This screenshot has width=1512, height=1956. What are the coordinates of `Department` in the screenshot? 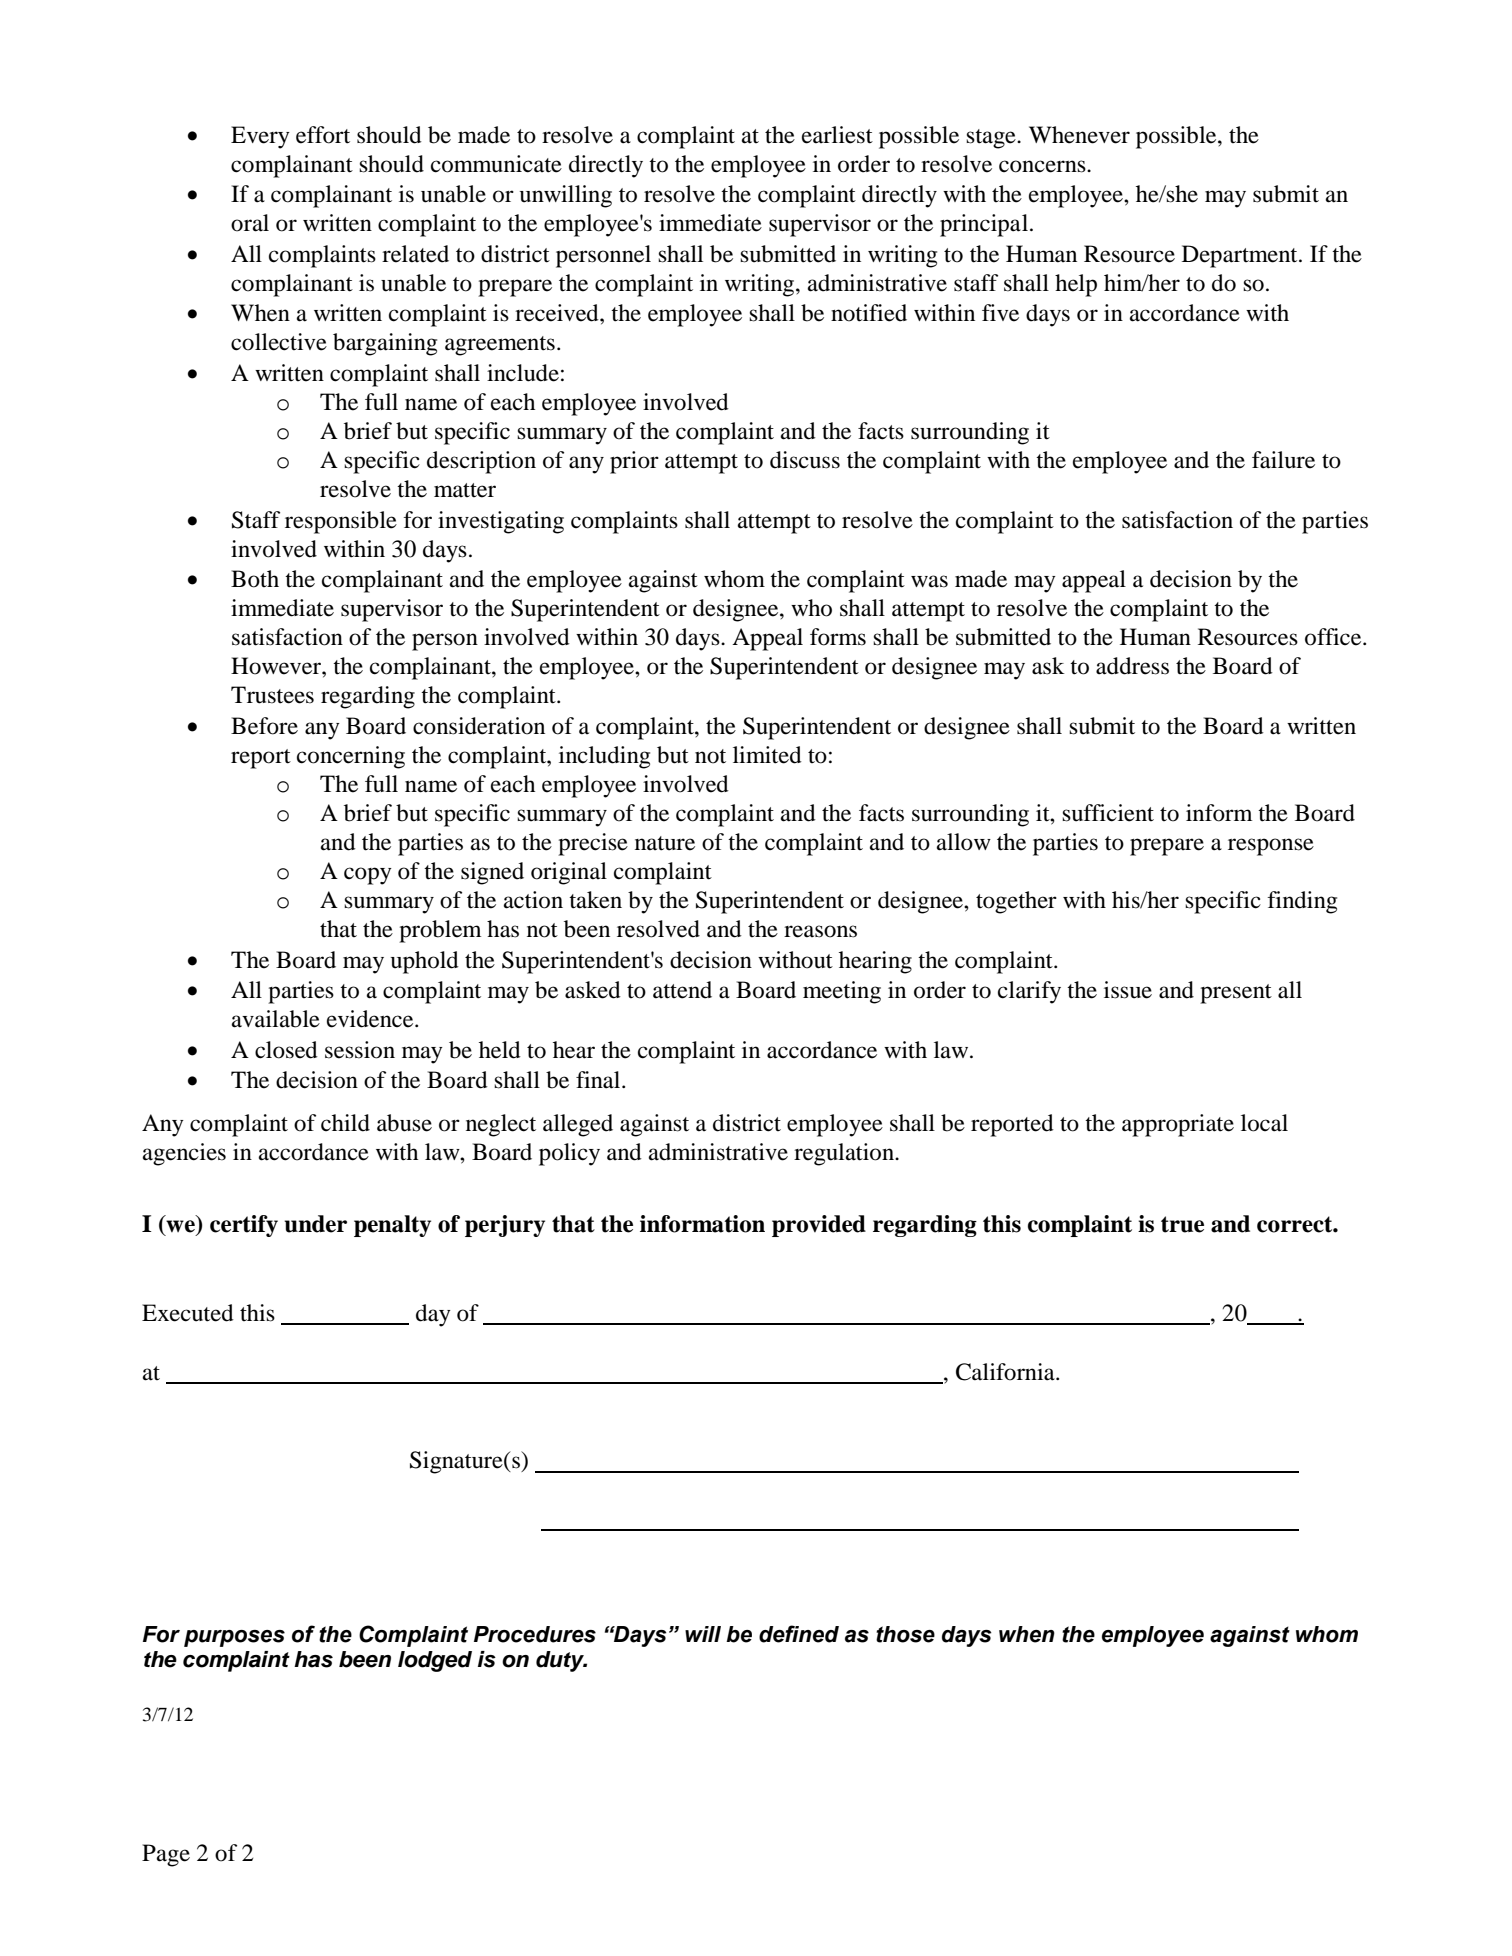 It's located at (1241, 256).
